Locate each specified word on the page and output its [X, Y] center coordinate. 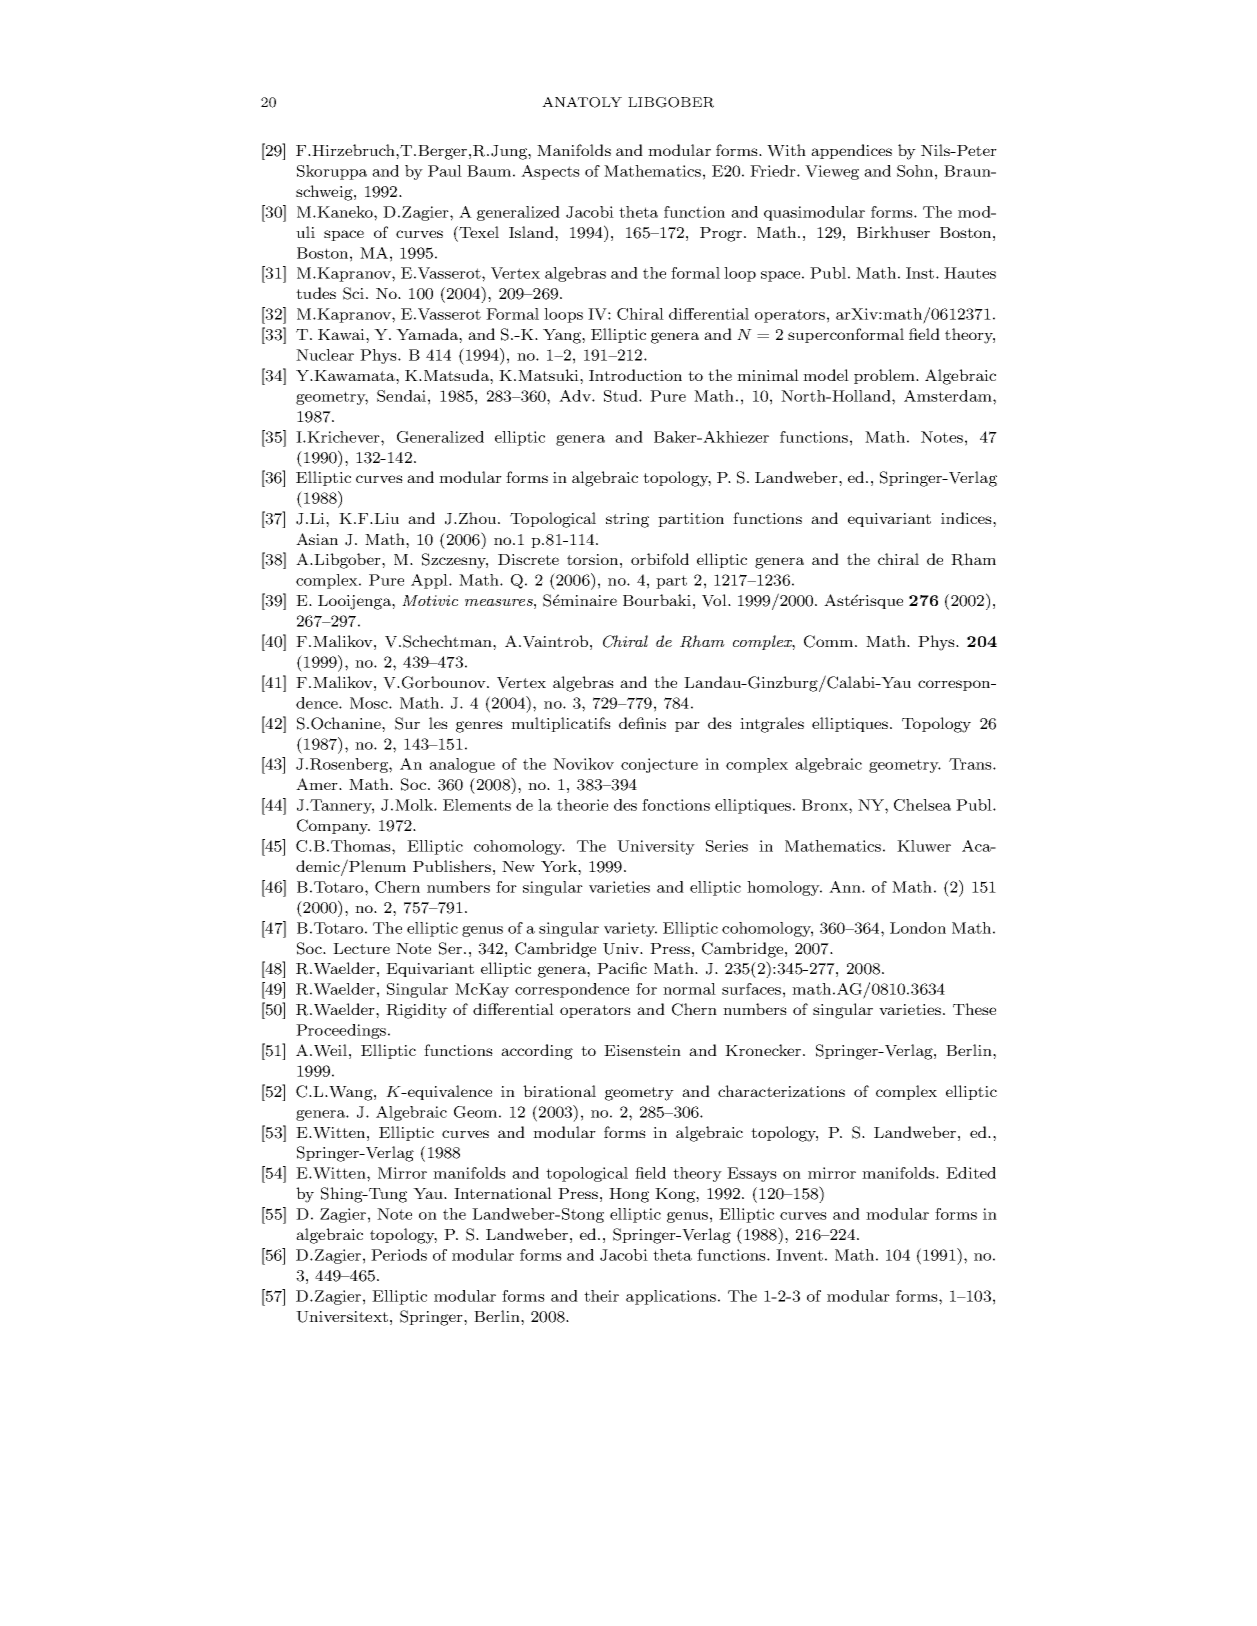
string [627, 520]
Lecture [361, 948]
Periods [399, 1255]
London [918, 928]
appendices [851, 151]
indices [967, 518]
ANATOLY [582, 102]
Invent [799, 1255]
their [601, 1296]
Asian [317, 539]
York [560, 866]
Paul [445, 171]
